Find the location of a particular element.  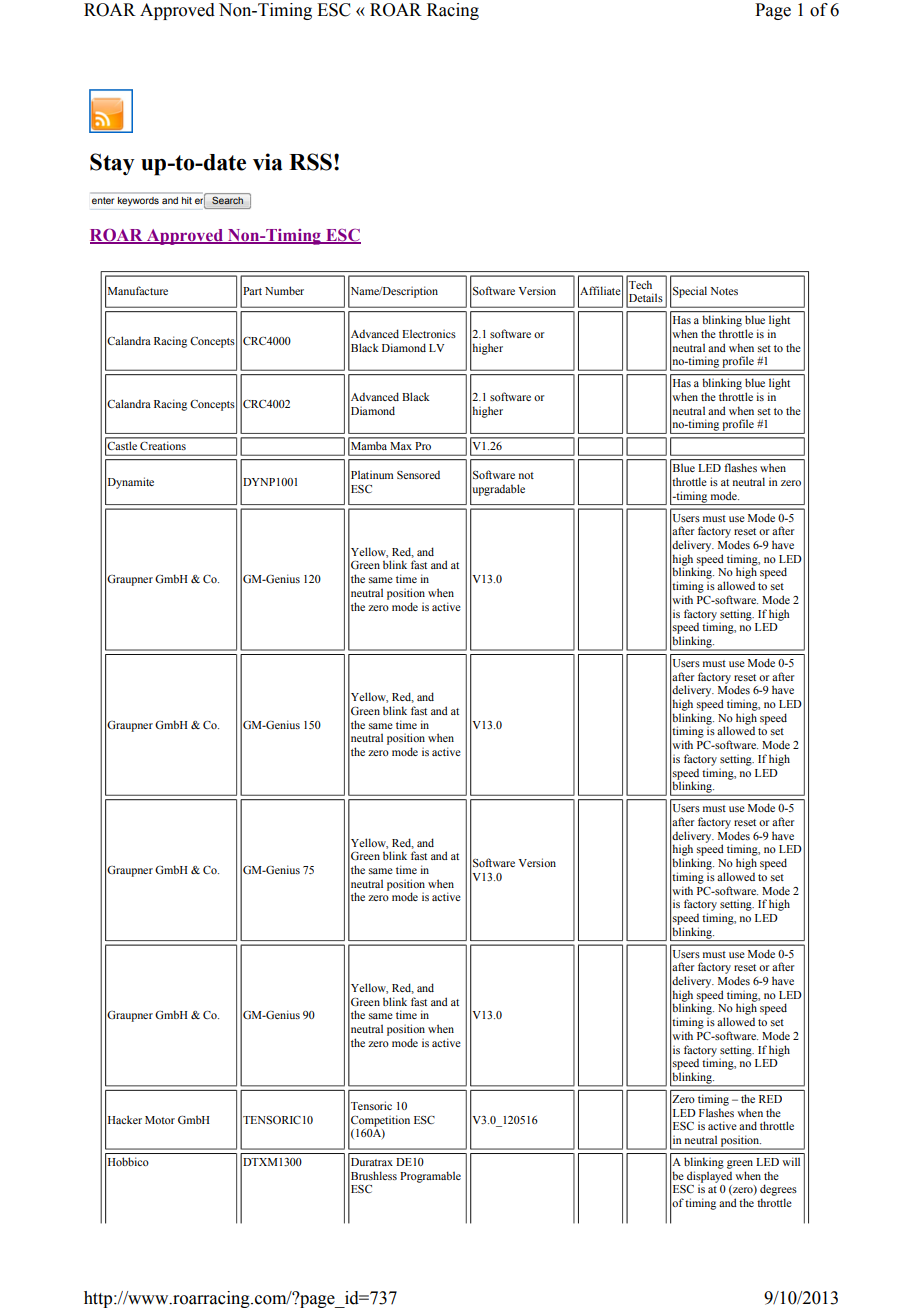

hit is located at coordinates (187, 200).
